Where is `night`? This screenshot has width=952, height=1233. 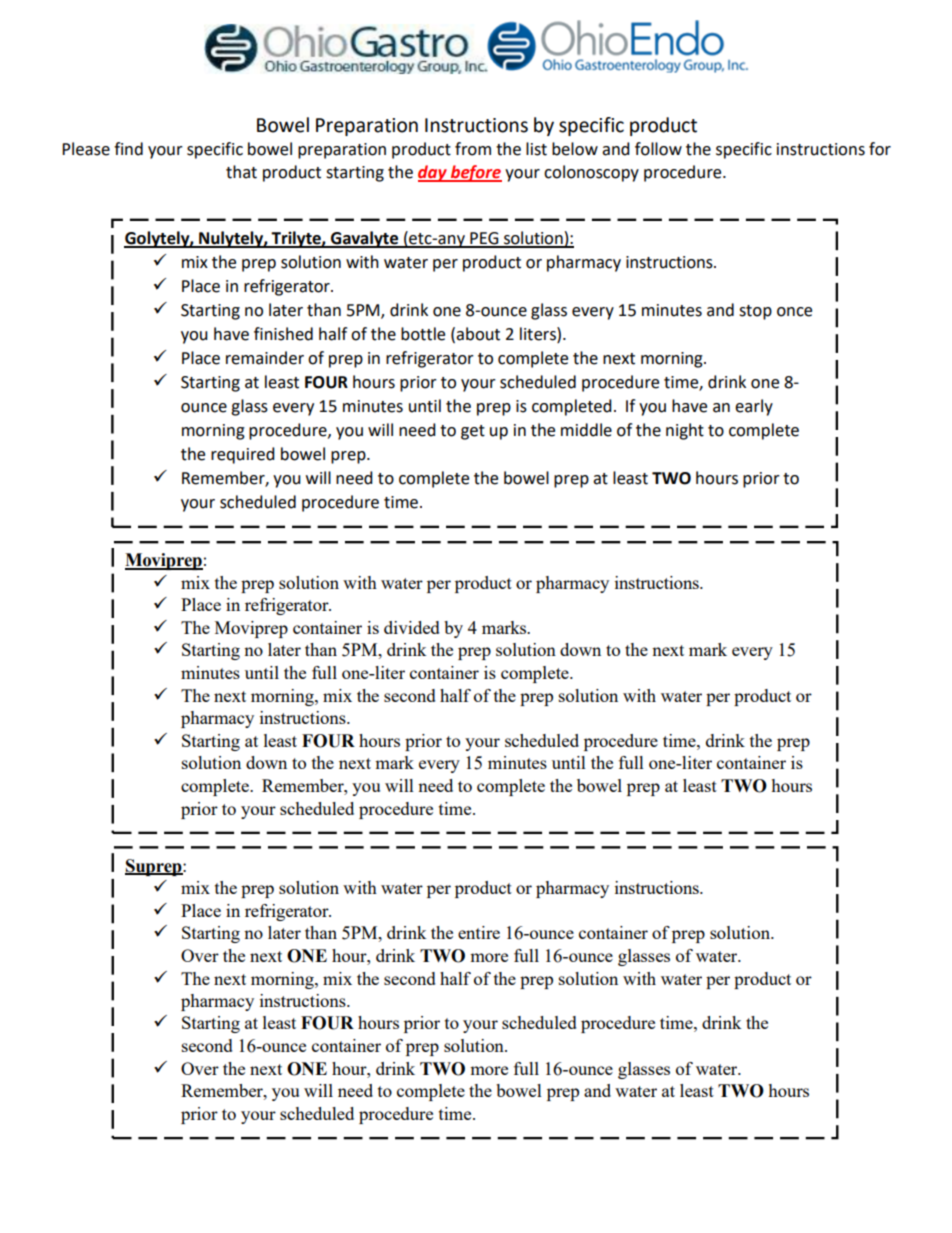 night is located at coordinates (685, 431).
